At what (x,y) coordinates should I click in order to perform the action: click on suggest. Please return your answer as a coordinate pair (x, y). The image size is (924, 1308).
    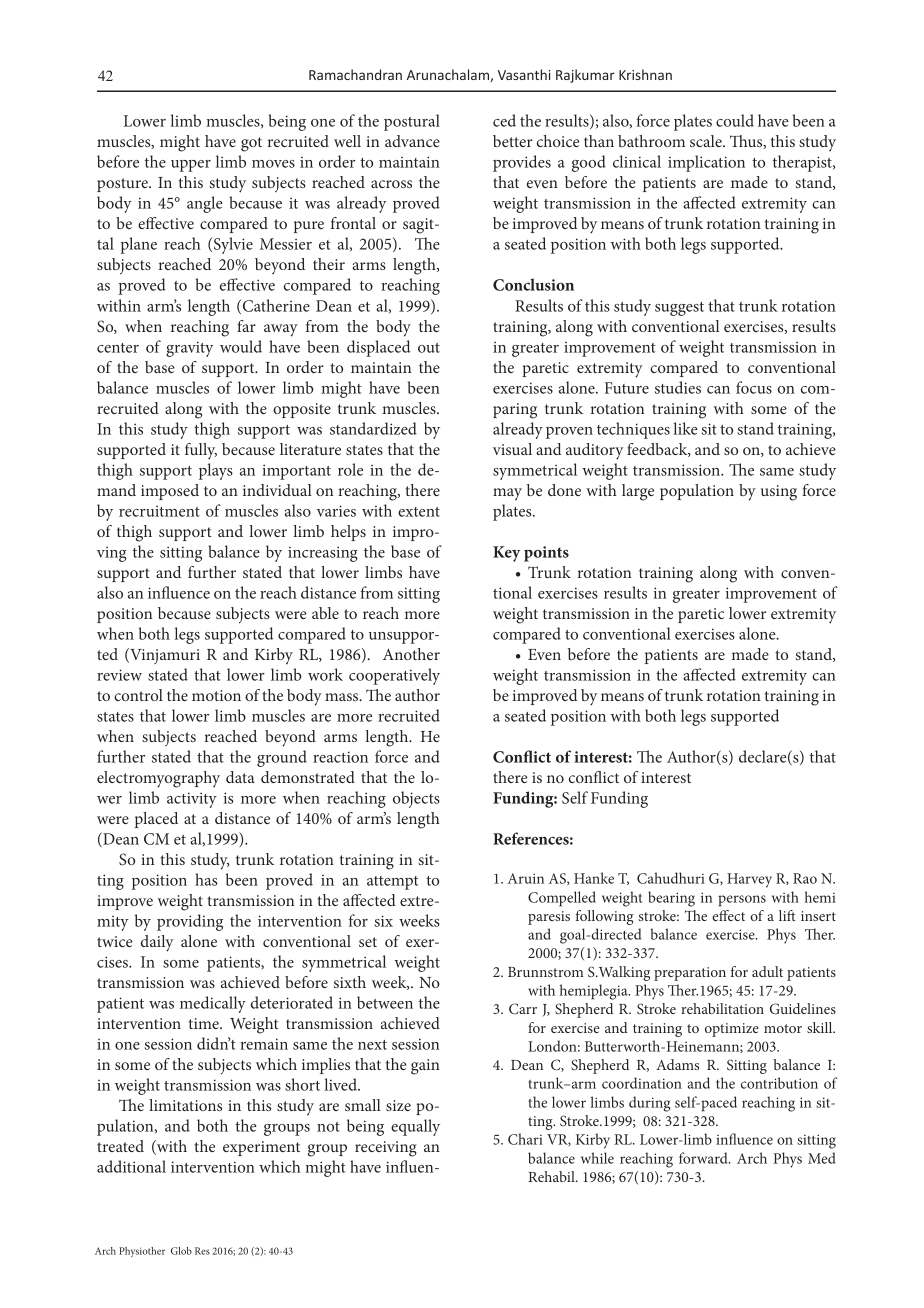
    Looking at the image, I should click on (679, 309).
